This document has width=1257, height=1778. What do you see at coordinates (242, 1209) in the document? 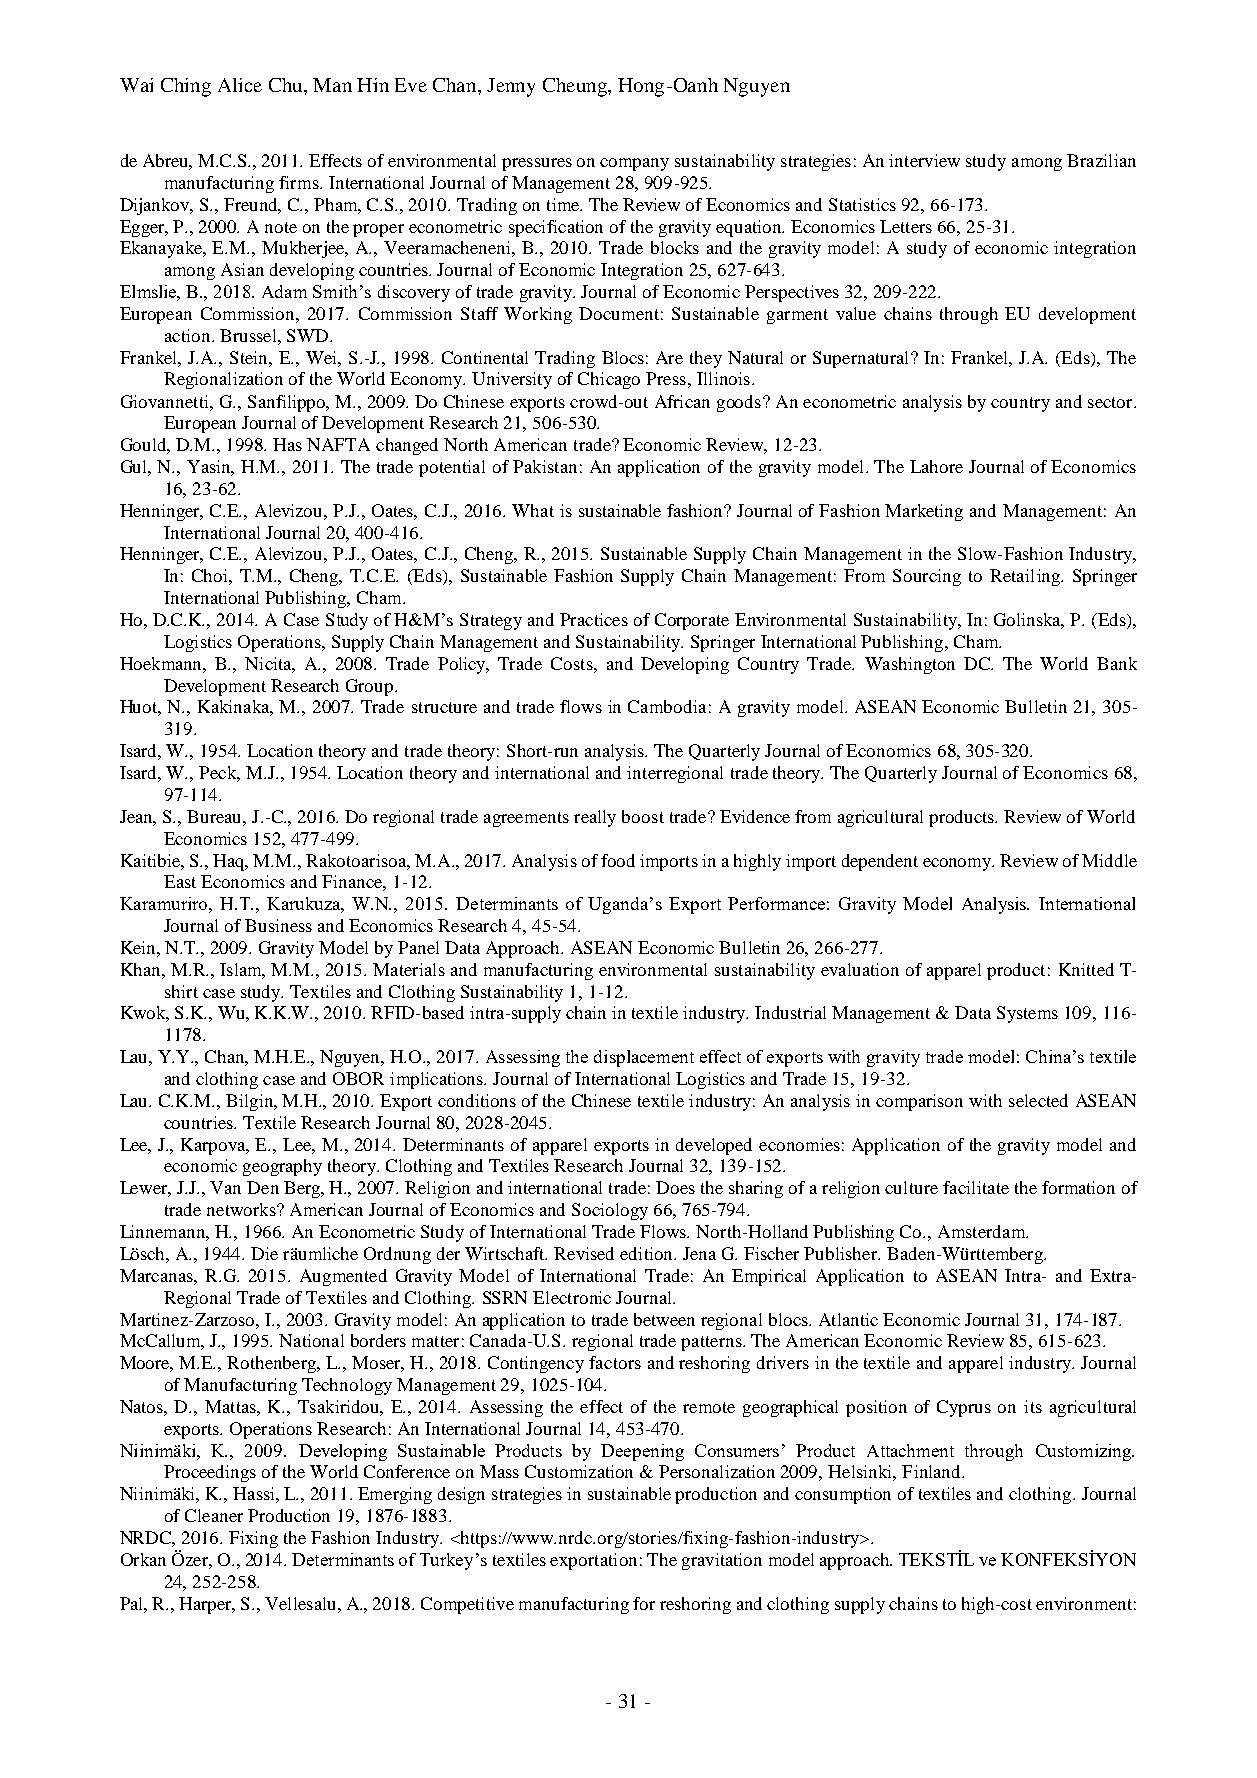
I see `networks` at bounding box center [242, 1209].
